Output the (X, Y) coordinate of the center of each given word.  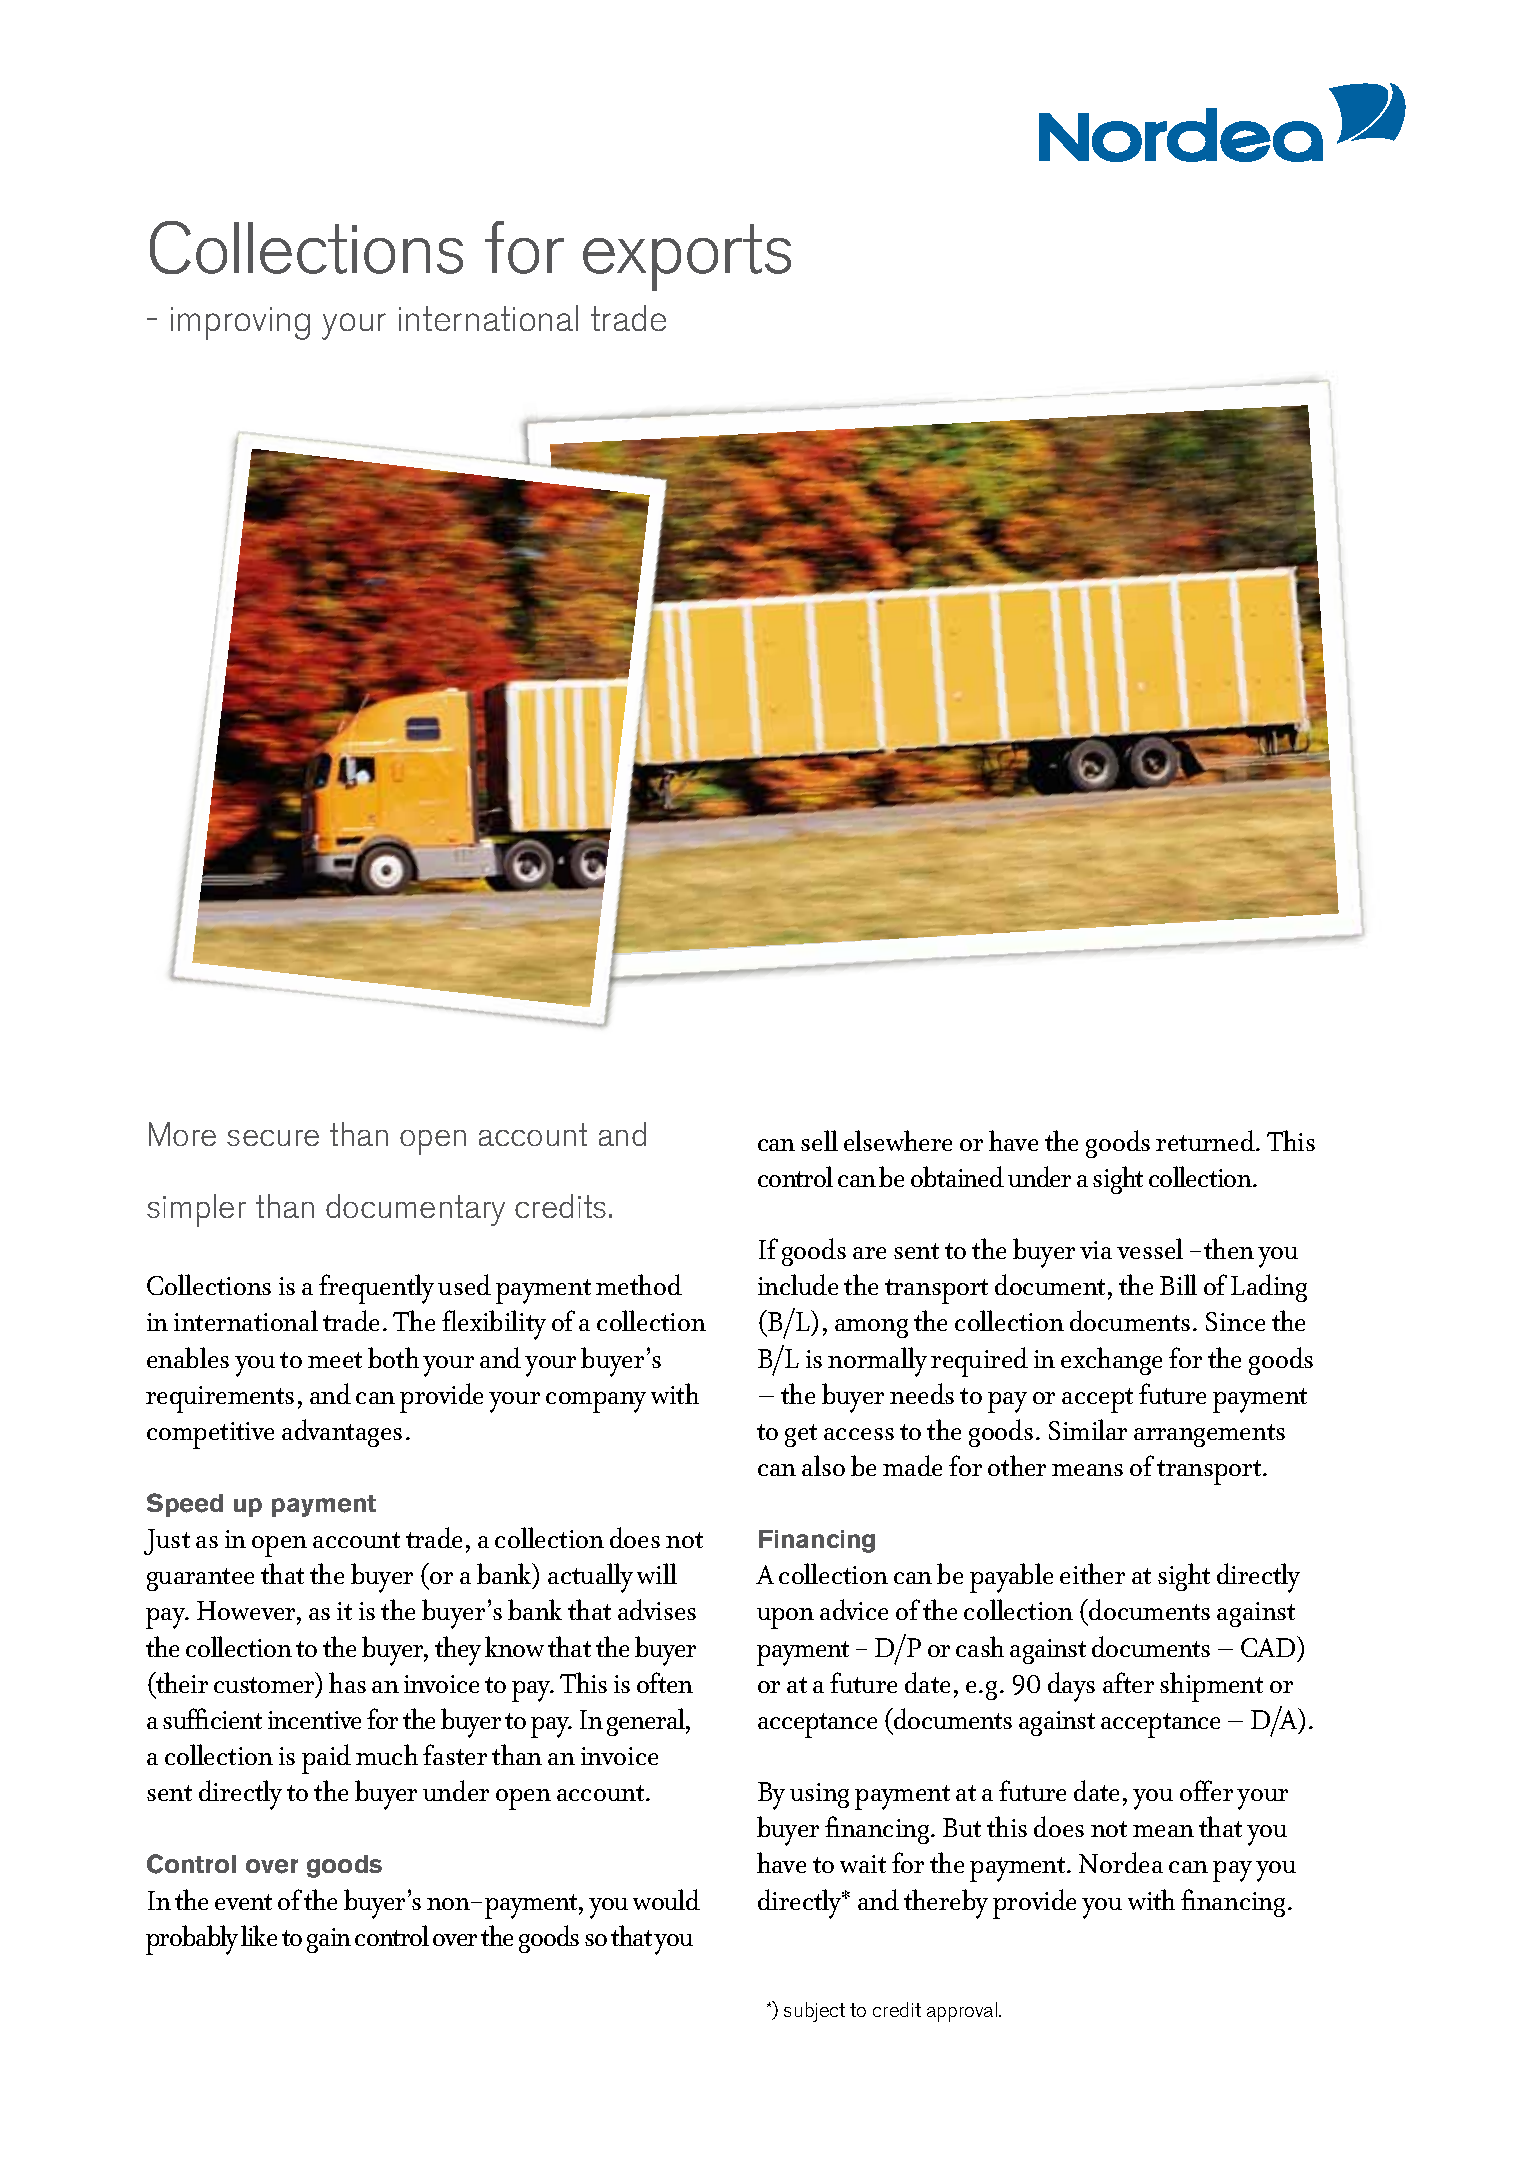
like (259, 1935)
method (639, 1284)
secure (273, 1138)
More (182, 1134)
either (1092, 1573)
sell (819, 1140)
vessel (1150, 1248)
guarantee (200, 1579)
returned (1206, 1140)
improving (240, 323)
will (657, 1573)
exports (687, 257)
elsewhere (898, 1140)
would (666, 1899)
